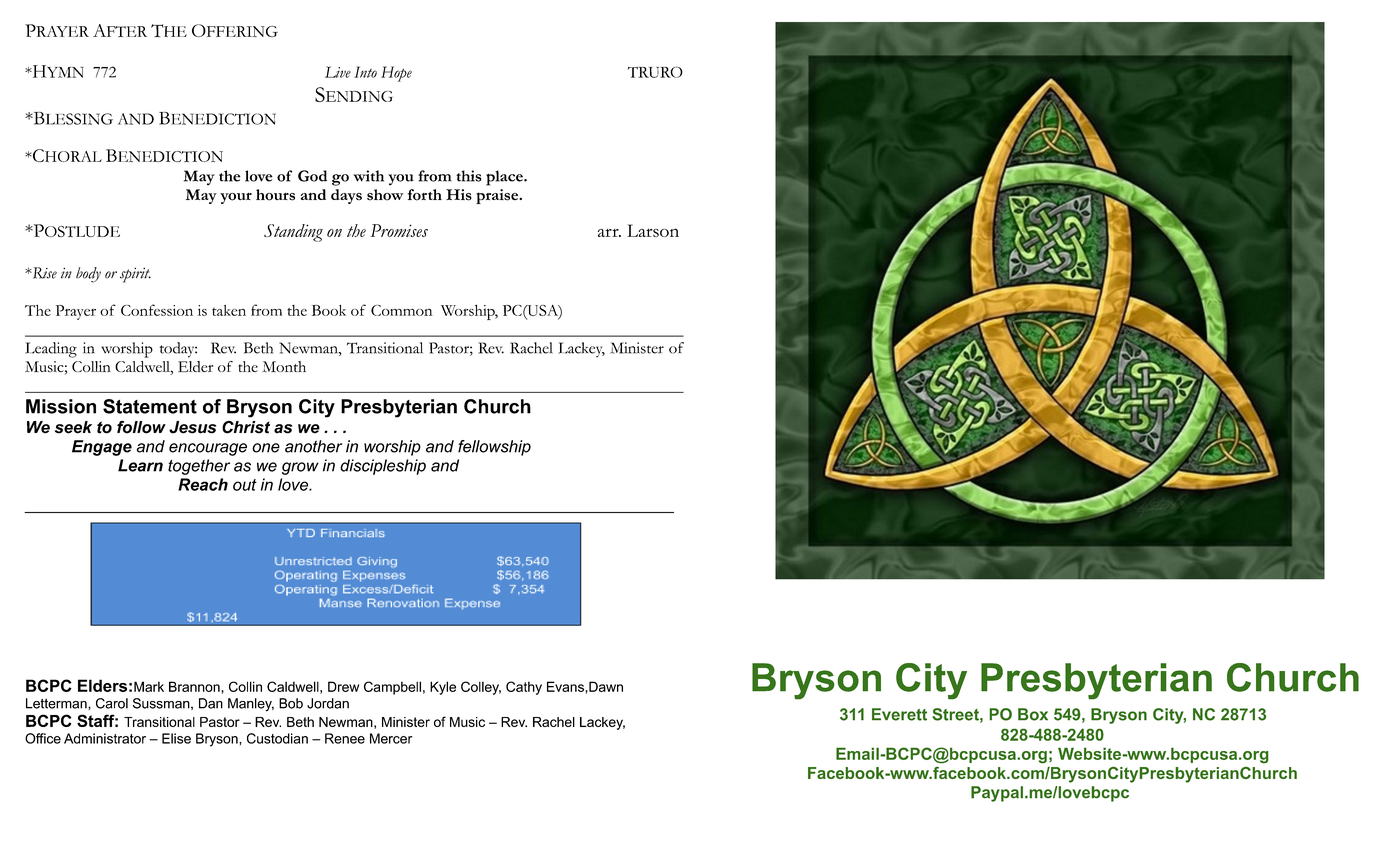  What do you see at coordinates (498, 196) in the document?
I see `praise` at bounding box center [498, 196].
